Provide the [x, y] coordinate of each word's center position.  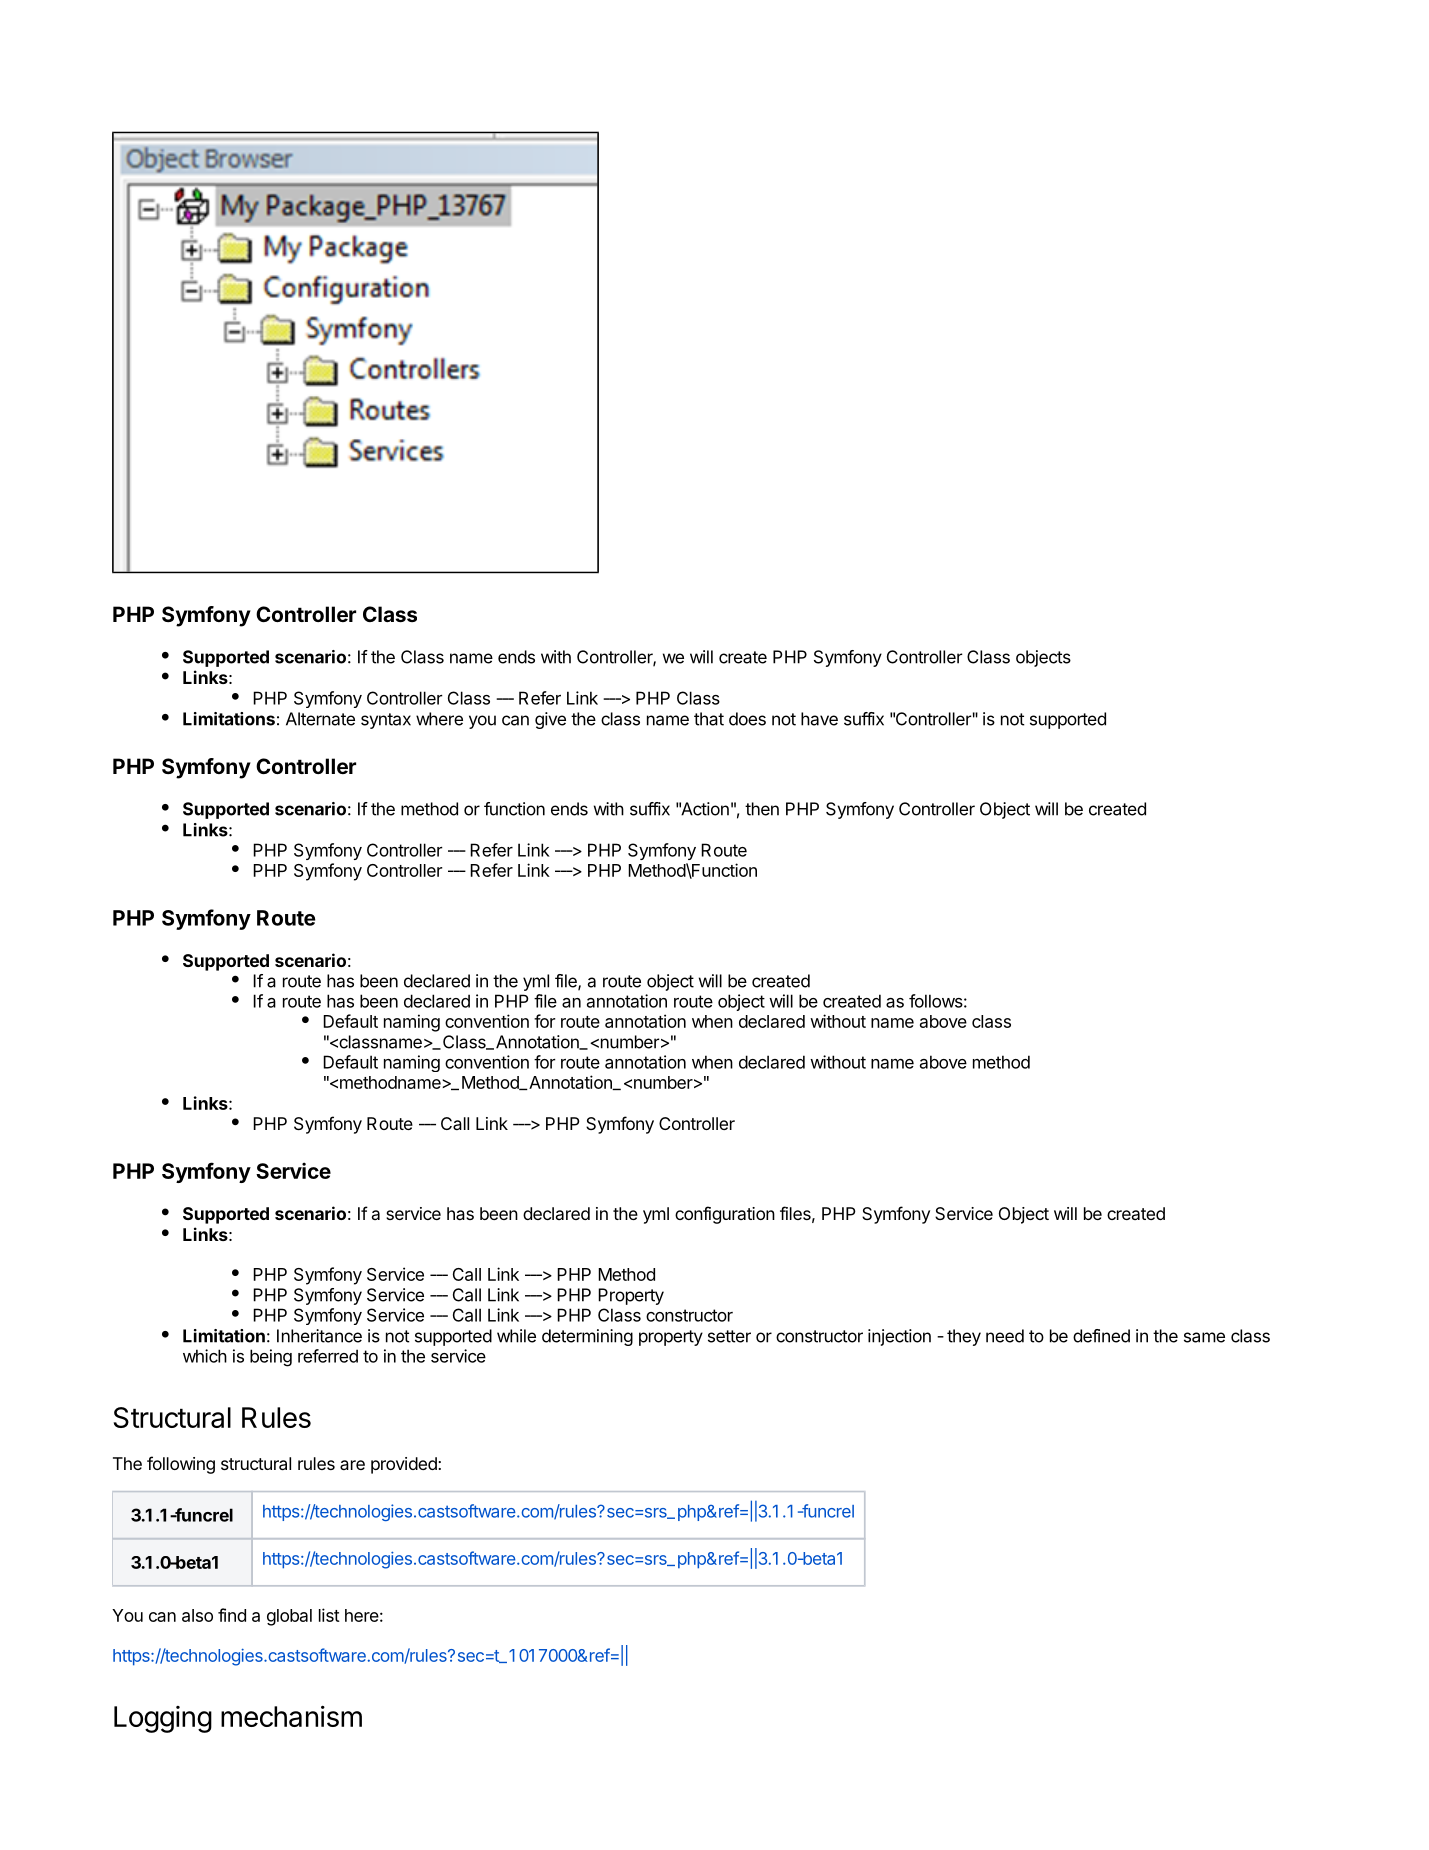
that [709, 719]
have [819, 719]
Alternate [320, 719]
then [762, 809]
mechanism [291, 1716]
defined [1101, 1336]
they [964, 1337]
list [329, 1615]
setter [729, 1336]
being [271, 1358]
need [1005, 1336]
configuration [725, 1215]
